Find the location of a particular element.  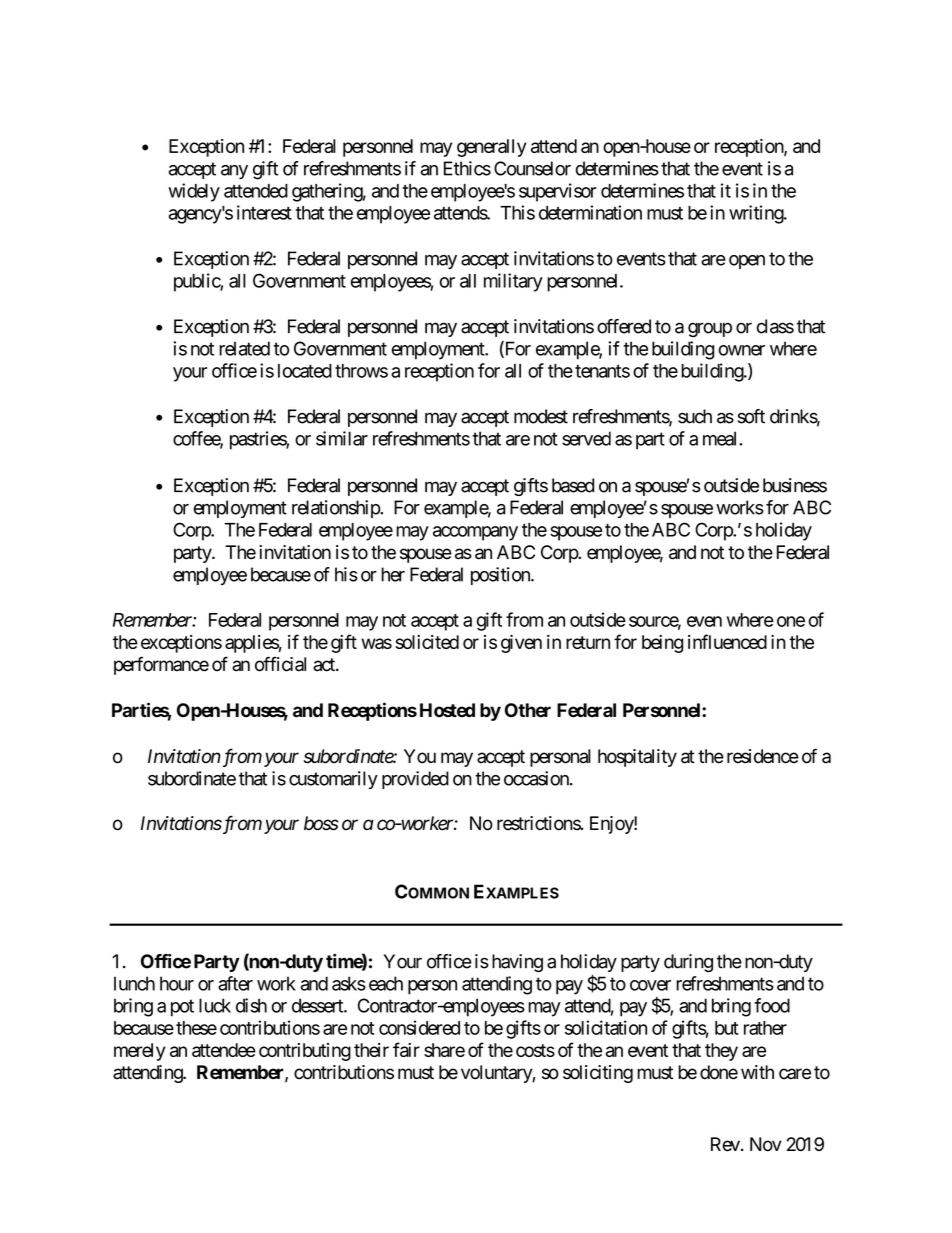

widely is located at coordinates (194, 192).
